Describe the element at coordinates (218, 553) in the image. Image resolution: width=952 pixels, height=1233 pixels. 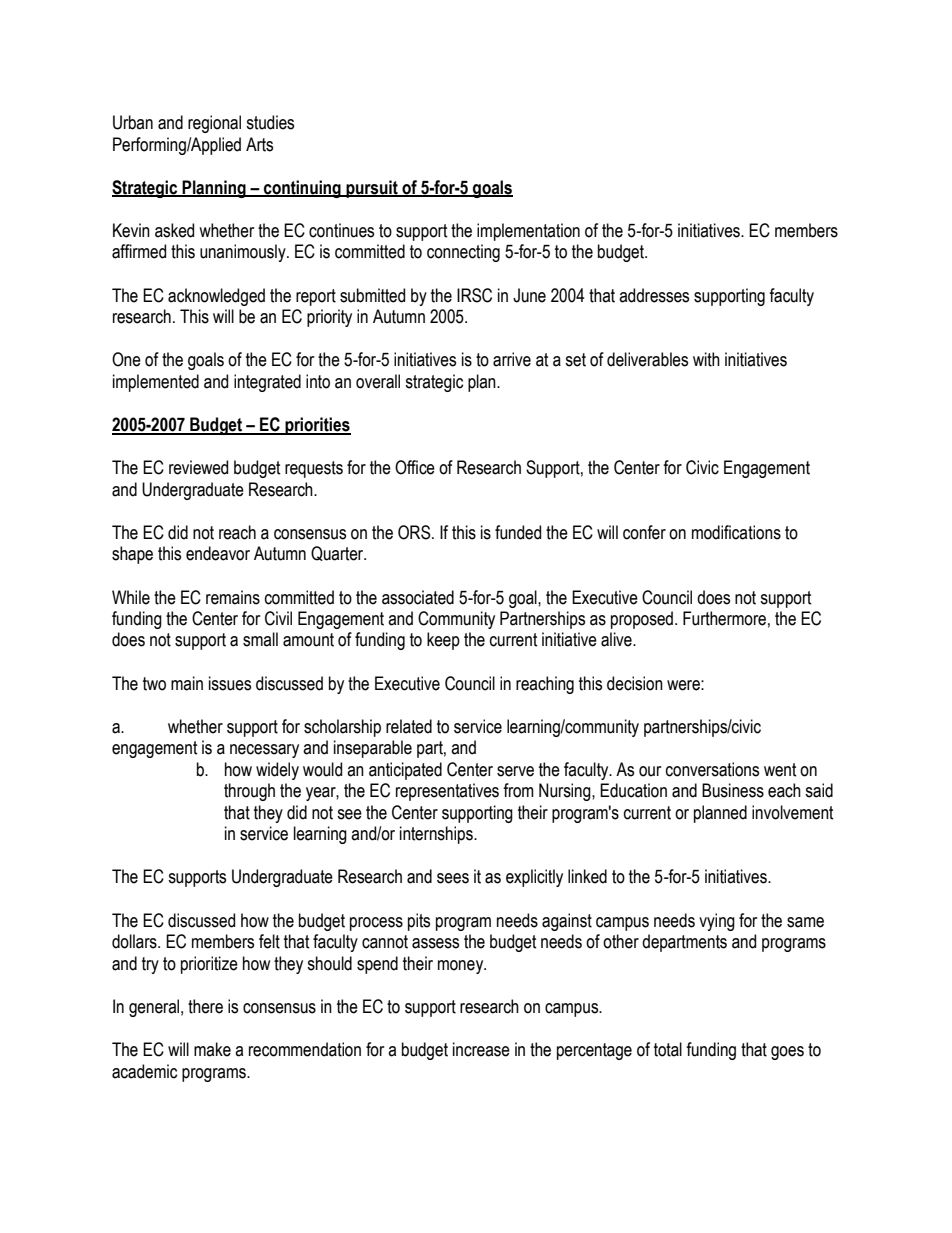
I see `endeavor` at that location.
